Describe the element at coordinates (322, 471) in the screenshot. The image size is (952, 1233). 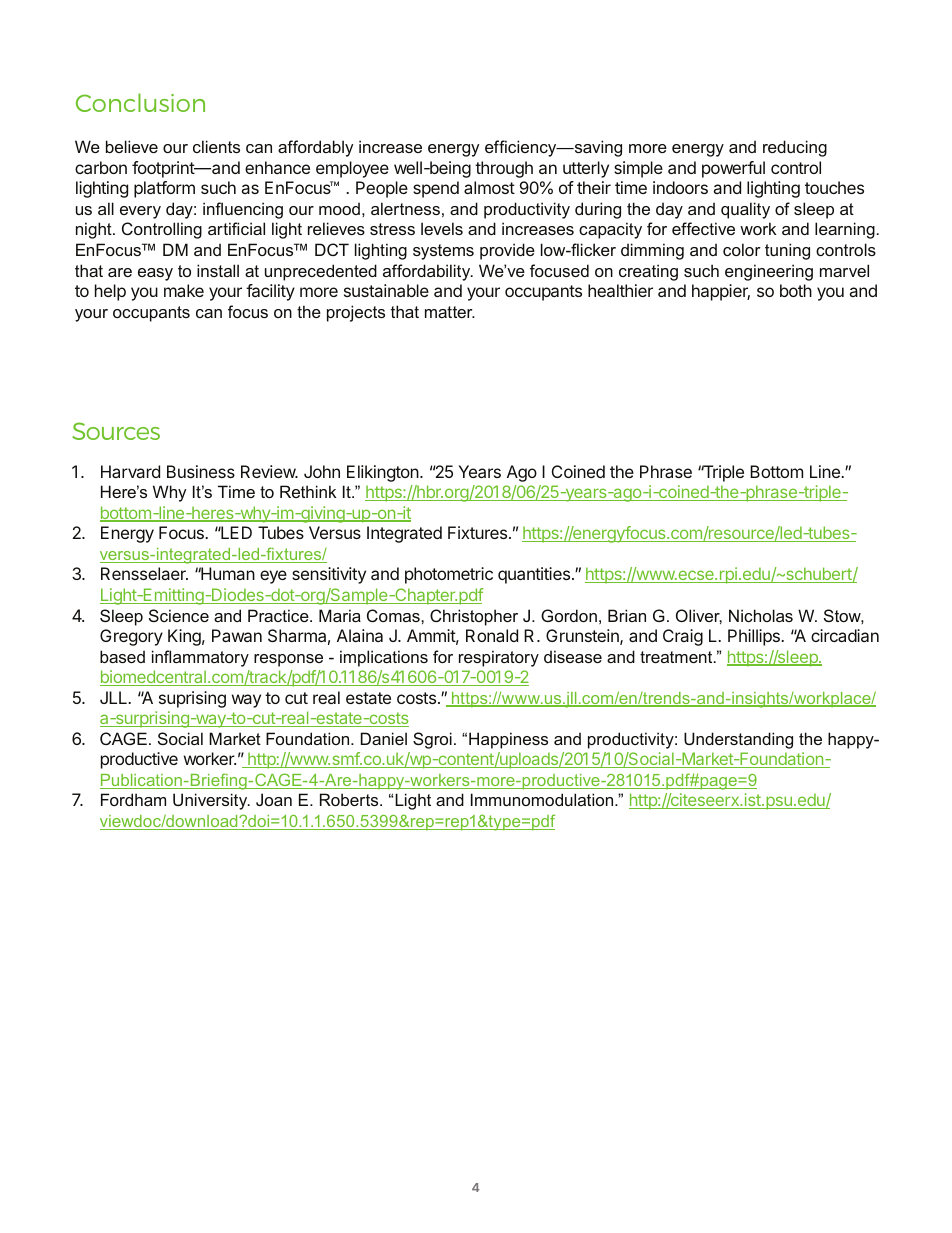
I see `John` at that location.
